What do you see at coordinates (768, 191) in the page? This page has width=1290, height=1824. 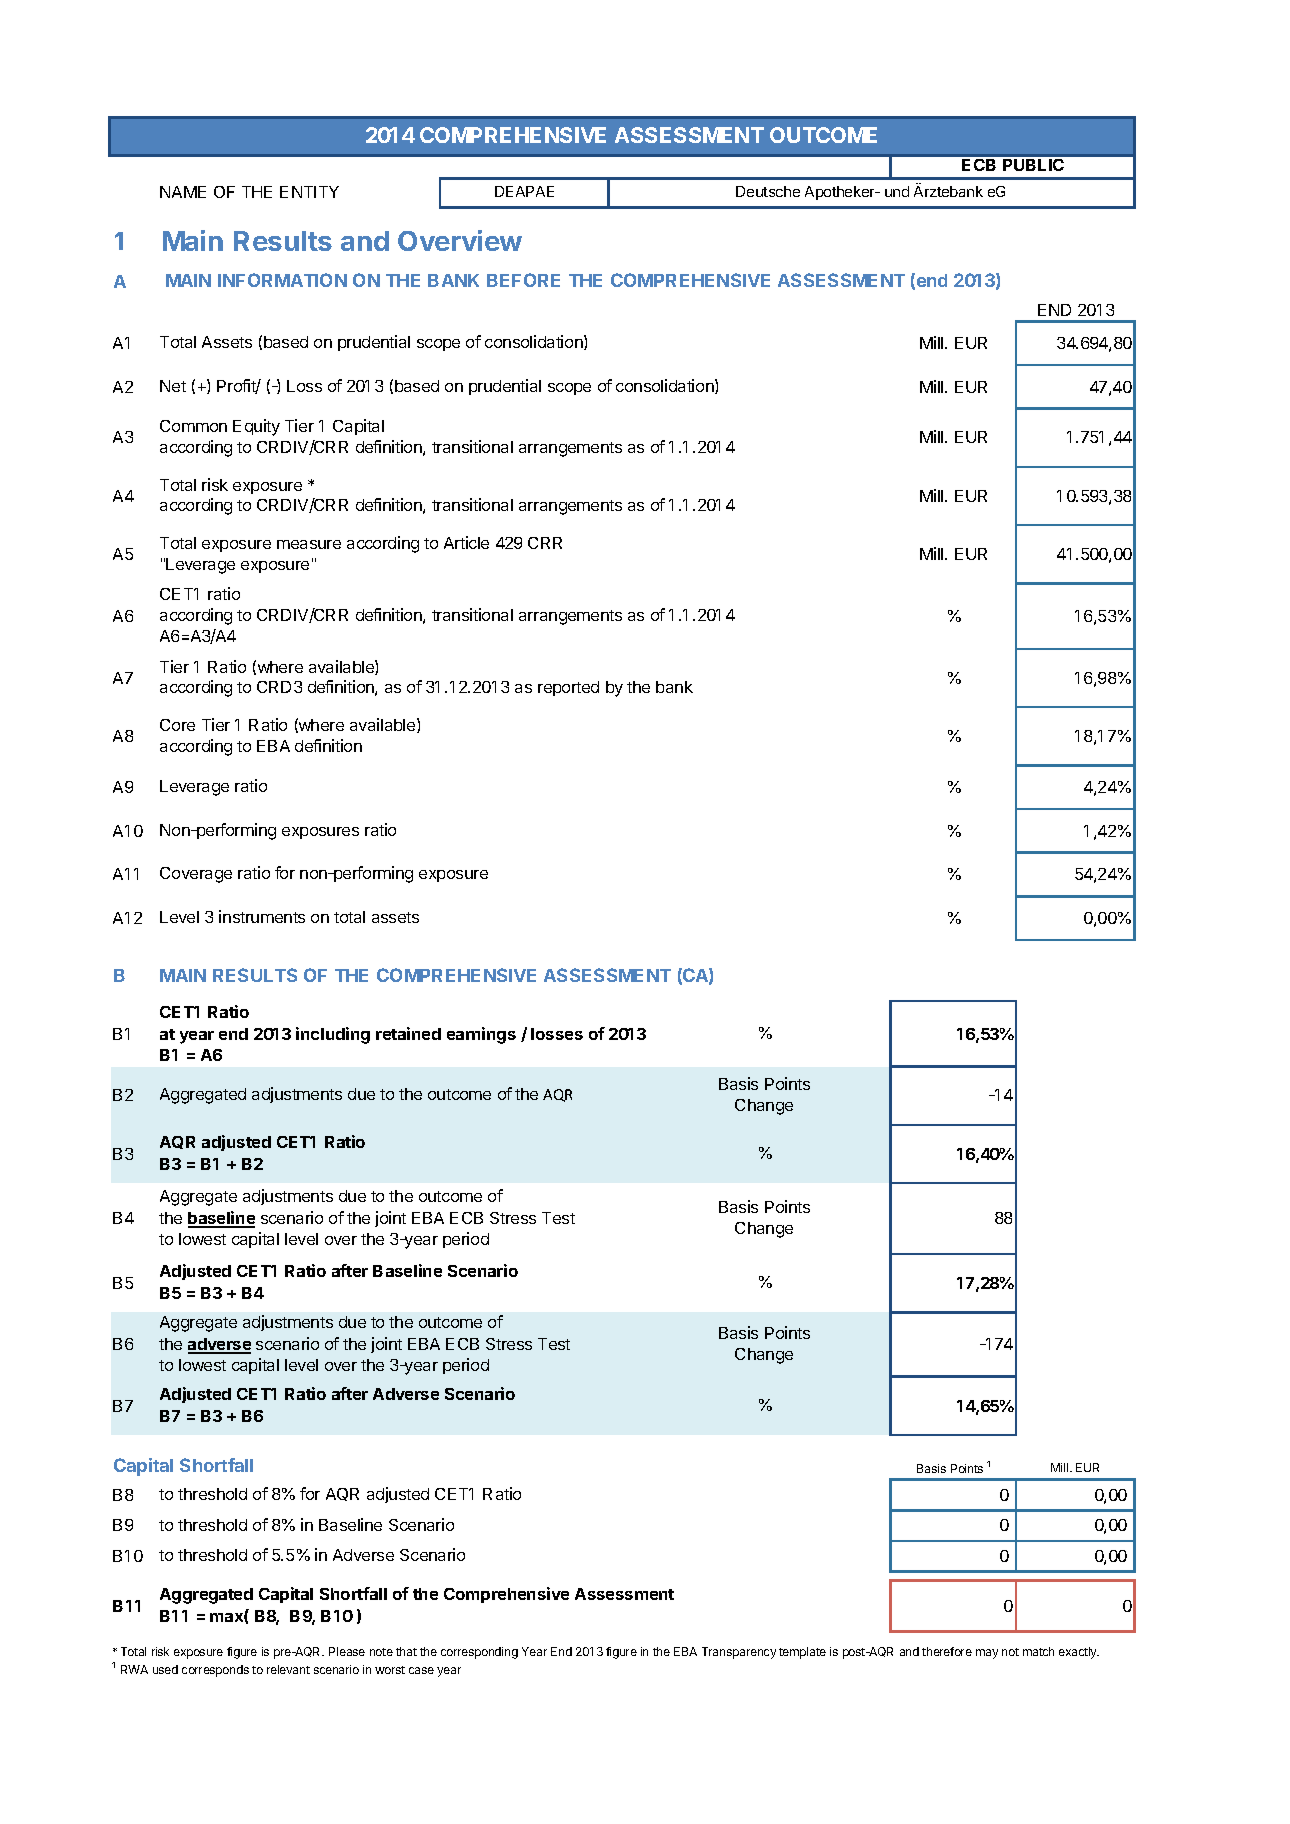 I see `Deutsche` at bounding box center [768, 191].
